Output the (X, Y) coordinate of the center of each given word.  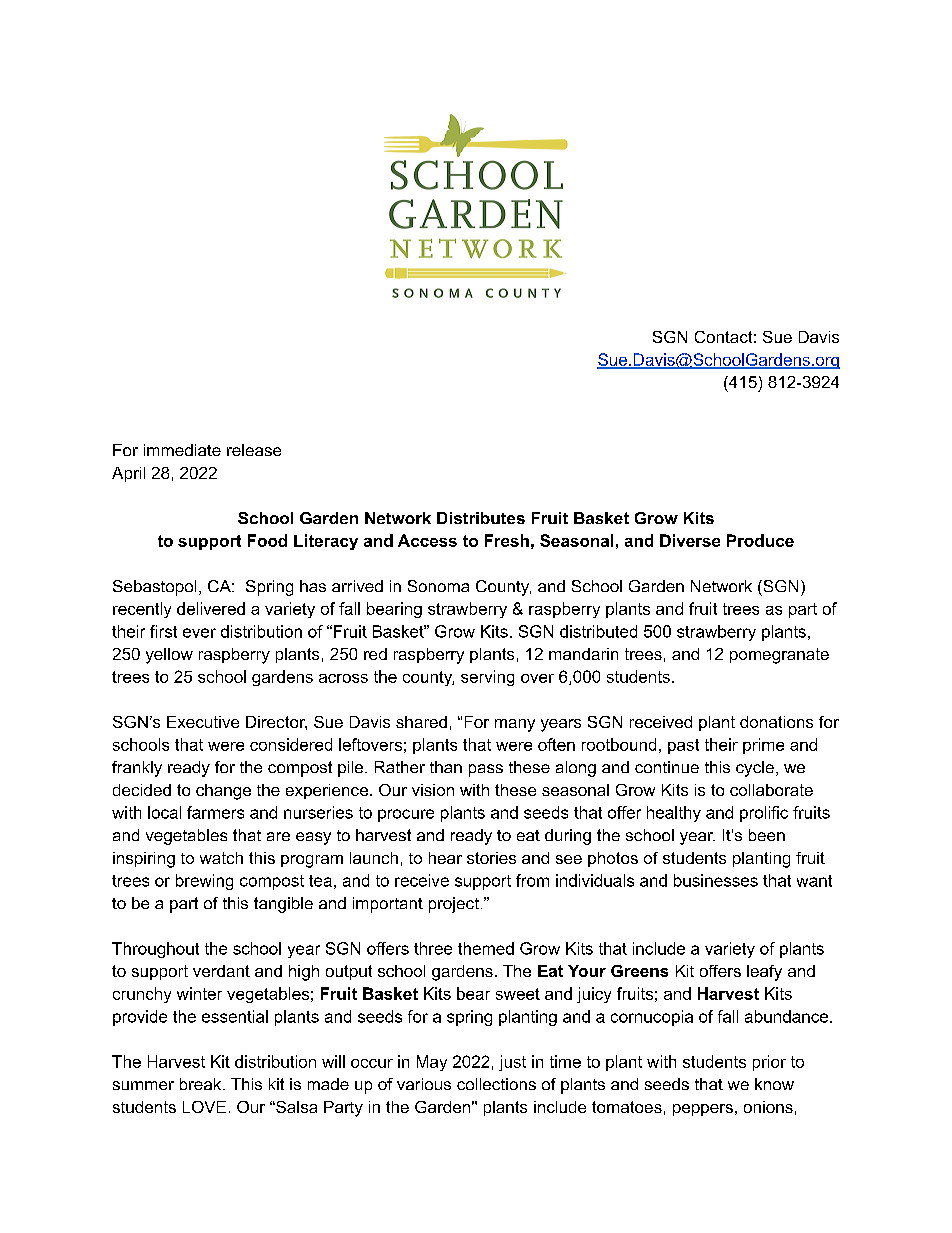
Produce (760, 540)
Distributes (481, 518)
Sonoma (438, 586)
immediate (182, 450)
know (774, 1084)
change (223, 792)
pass (486, 770)
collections (496, 1084)
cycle (755, 769)
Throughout (155, 950)
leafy (764, 973)
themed (486, 948)
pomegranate (779, 656)
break (202, 1084)
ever (199, 633)
